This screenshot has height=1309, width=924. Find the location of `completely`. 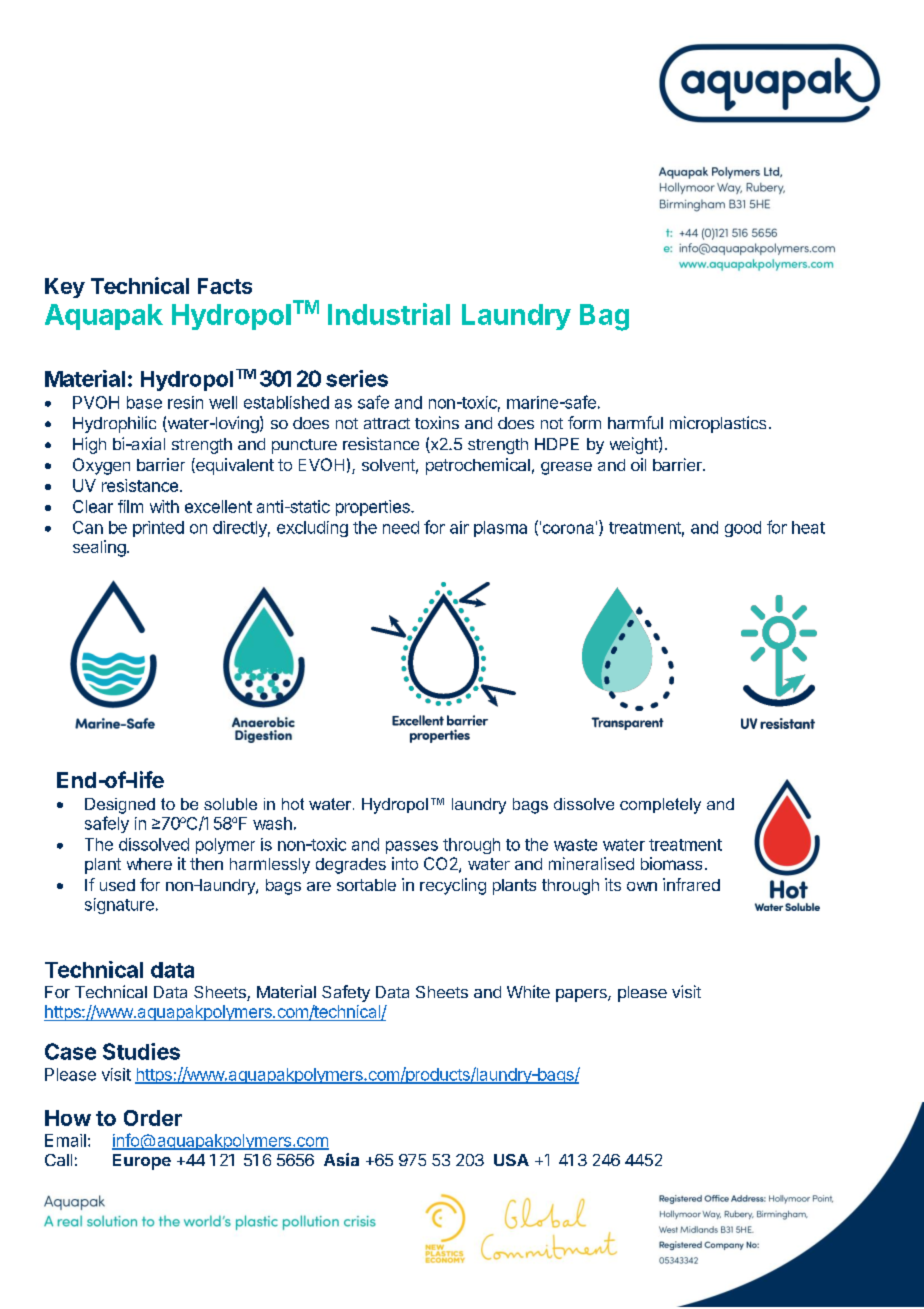

completely is located at coordinates (660, 806).
